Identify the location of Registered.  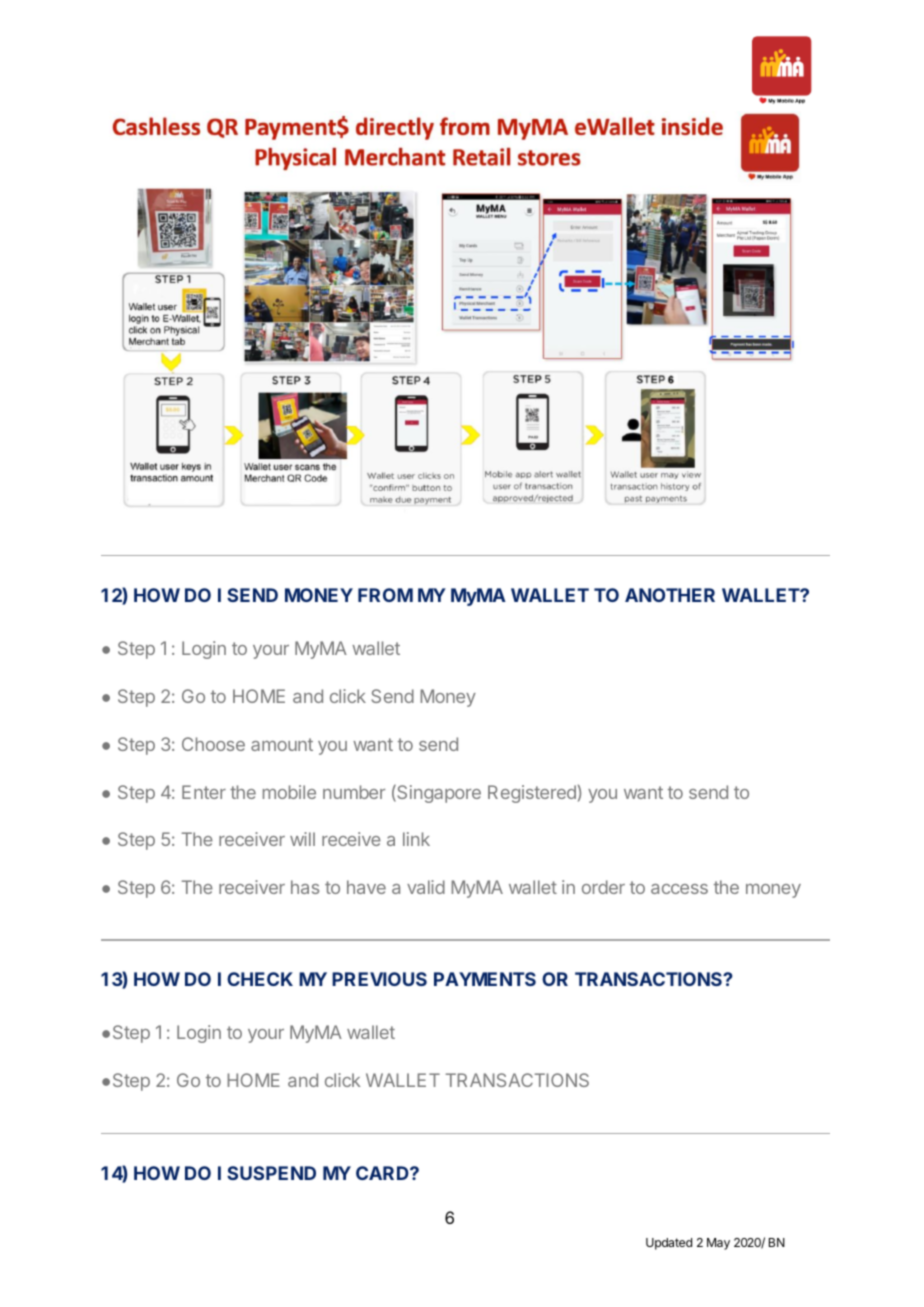
(532, 794).
